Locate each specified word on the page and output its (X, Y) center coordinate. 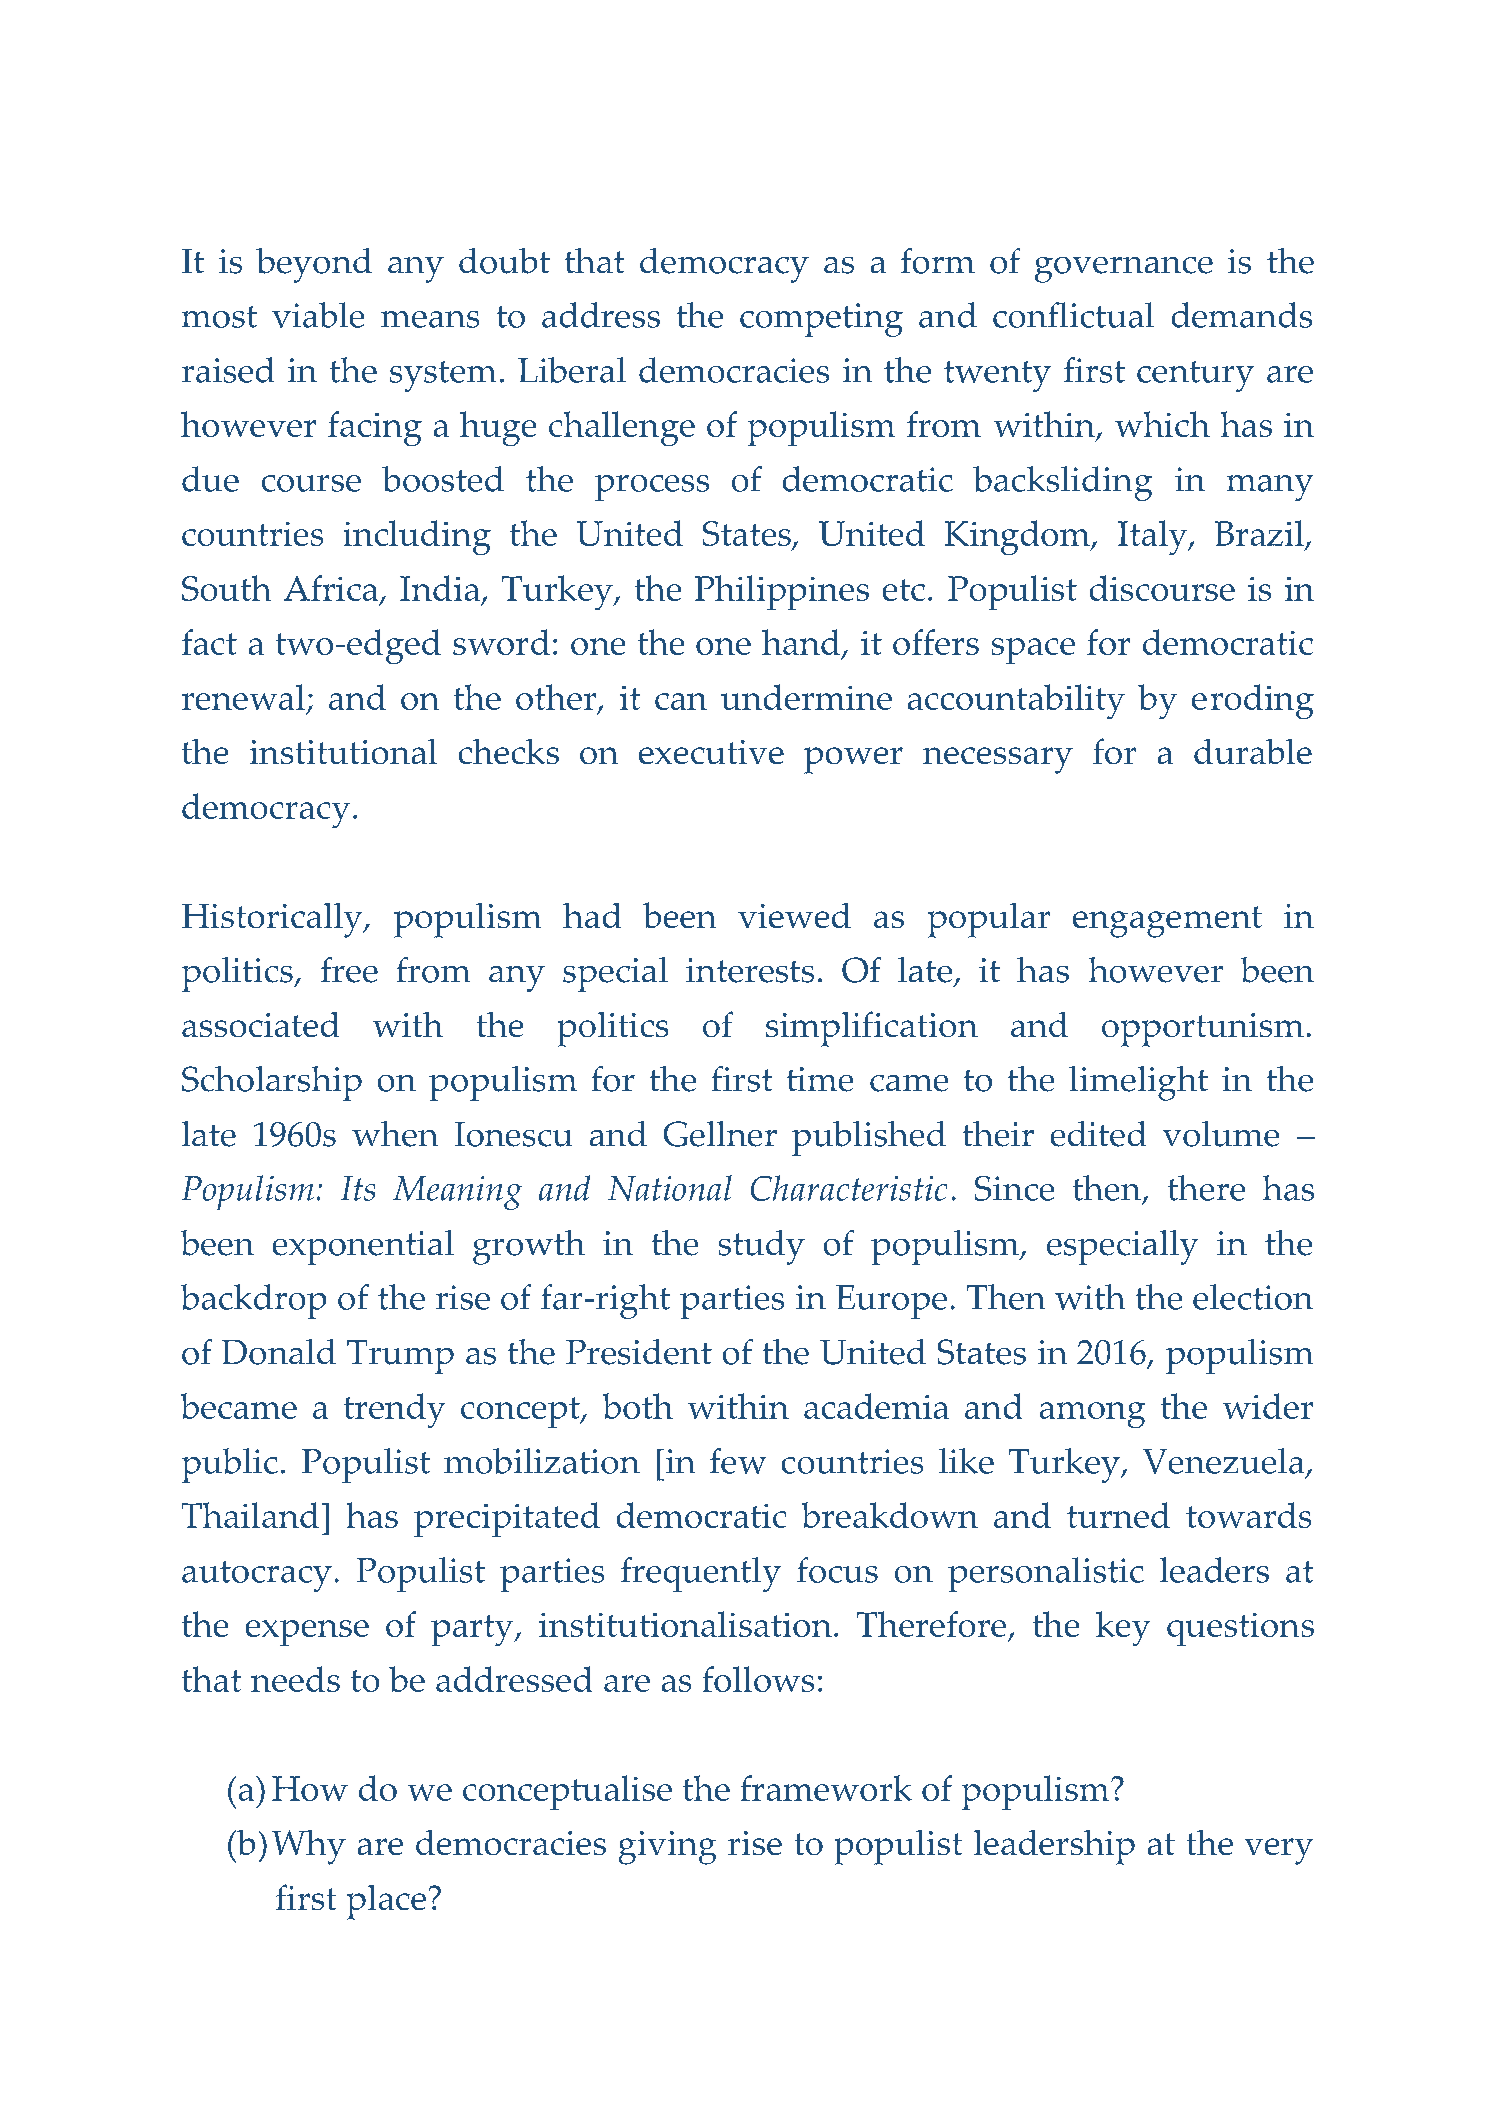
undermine (806, 697)
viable (318, 315)
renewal (243, 697)
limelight (1138, 1083)
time (820, 1079)
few (738, 1461)
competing (821, 320)
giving (667, 1848)
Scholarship (272, 1083)
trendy (394, 1410)
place (386, 1902)
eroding (1253, 701)
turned (1118, 1515)
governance (1124, 270)
